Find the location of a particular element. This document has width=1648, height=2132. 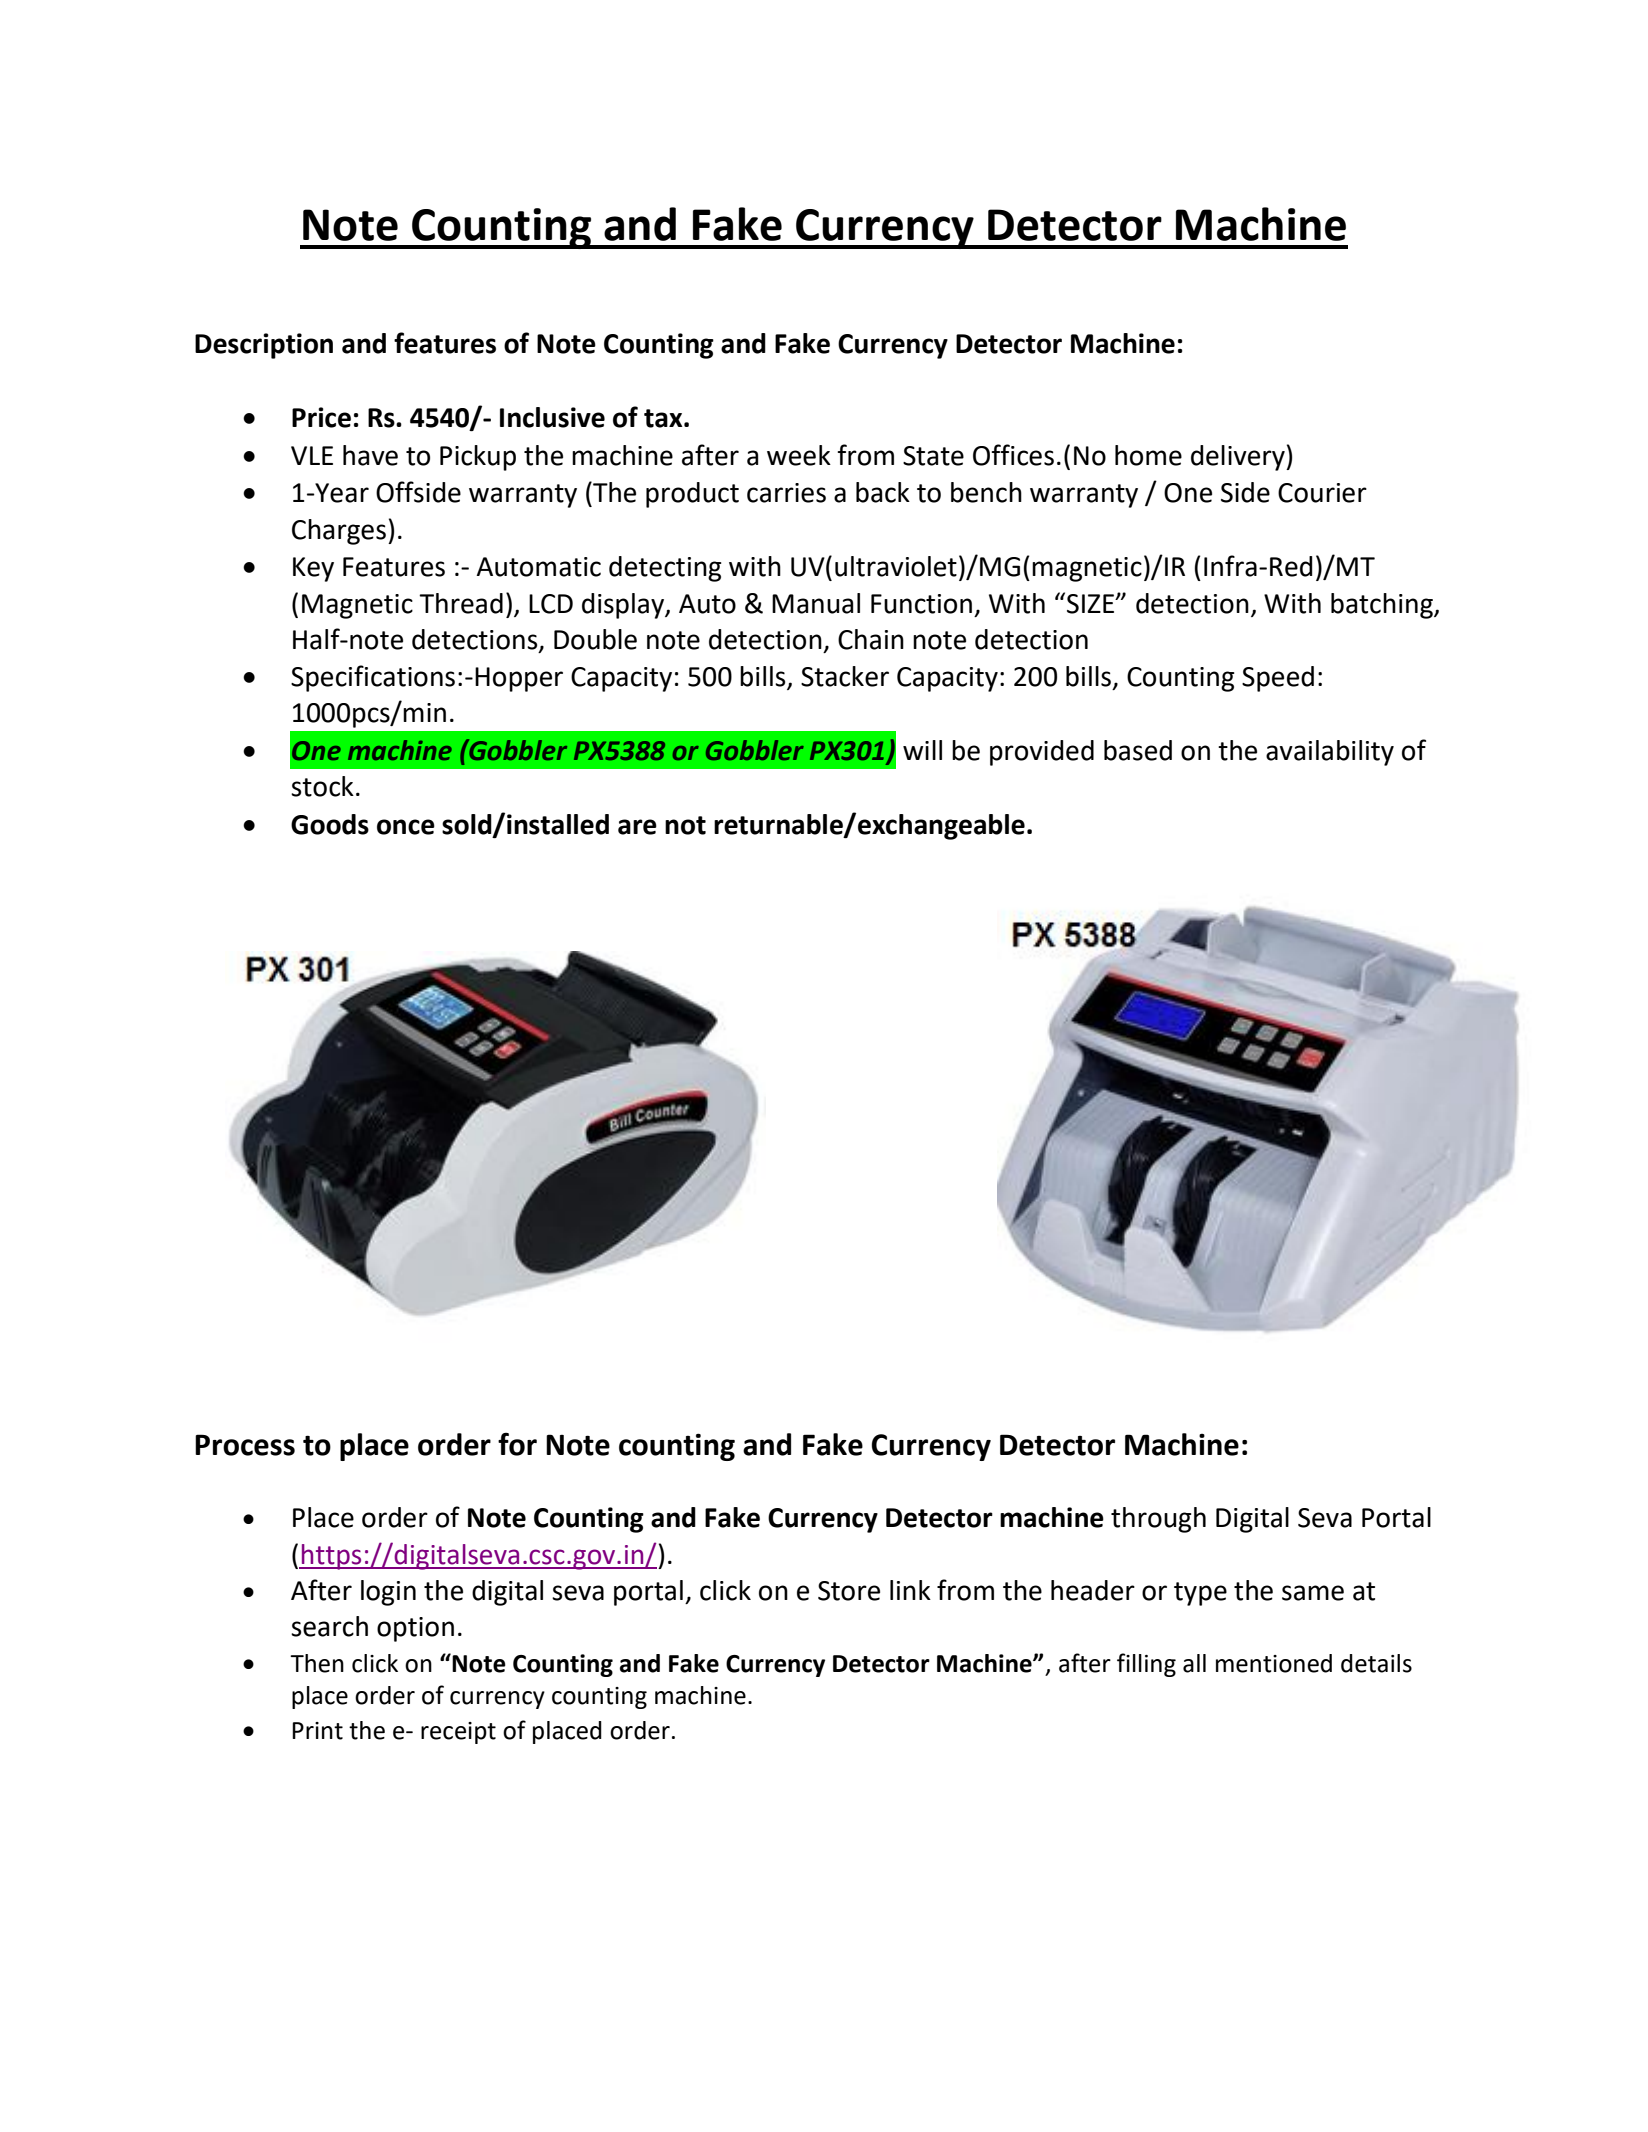

Price is located at coordinates (321, 417).
